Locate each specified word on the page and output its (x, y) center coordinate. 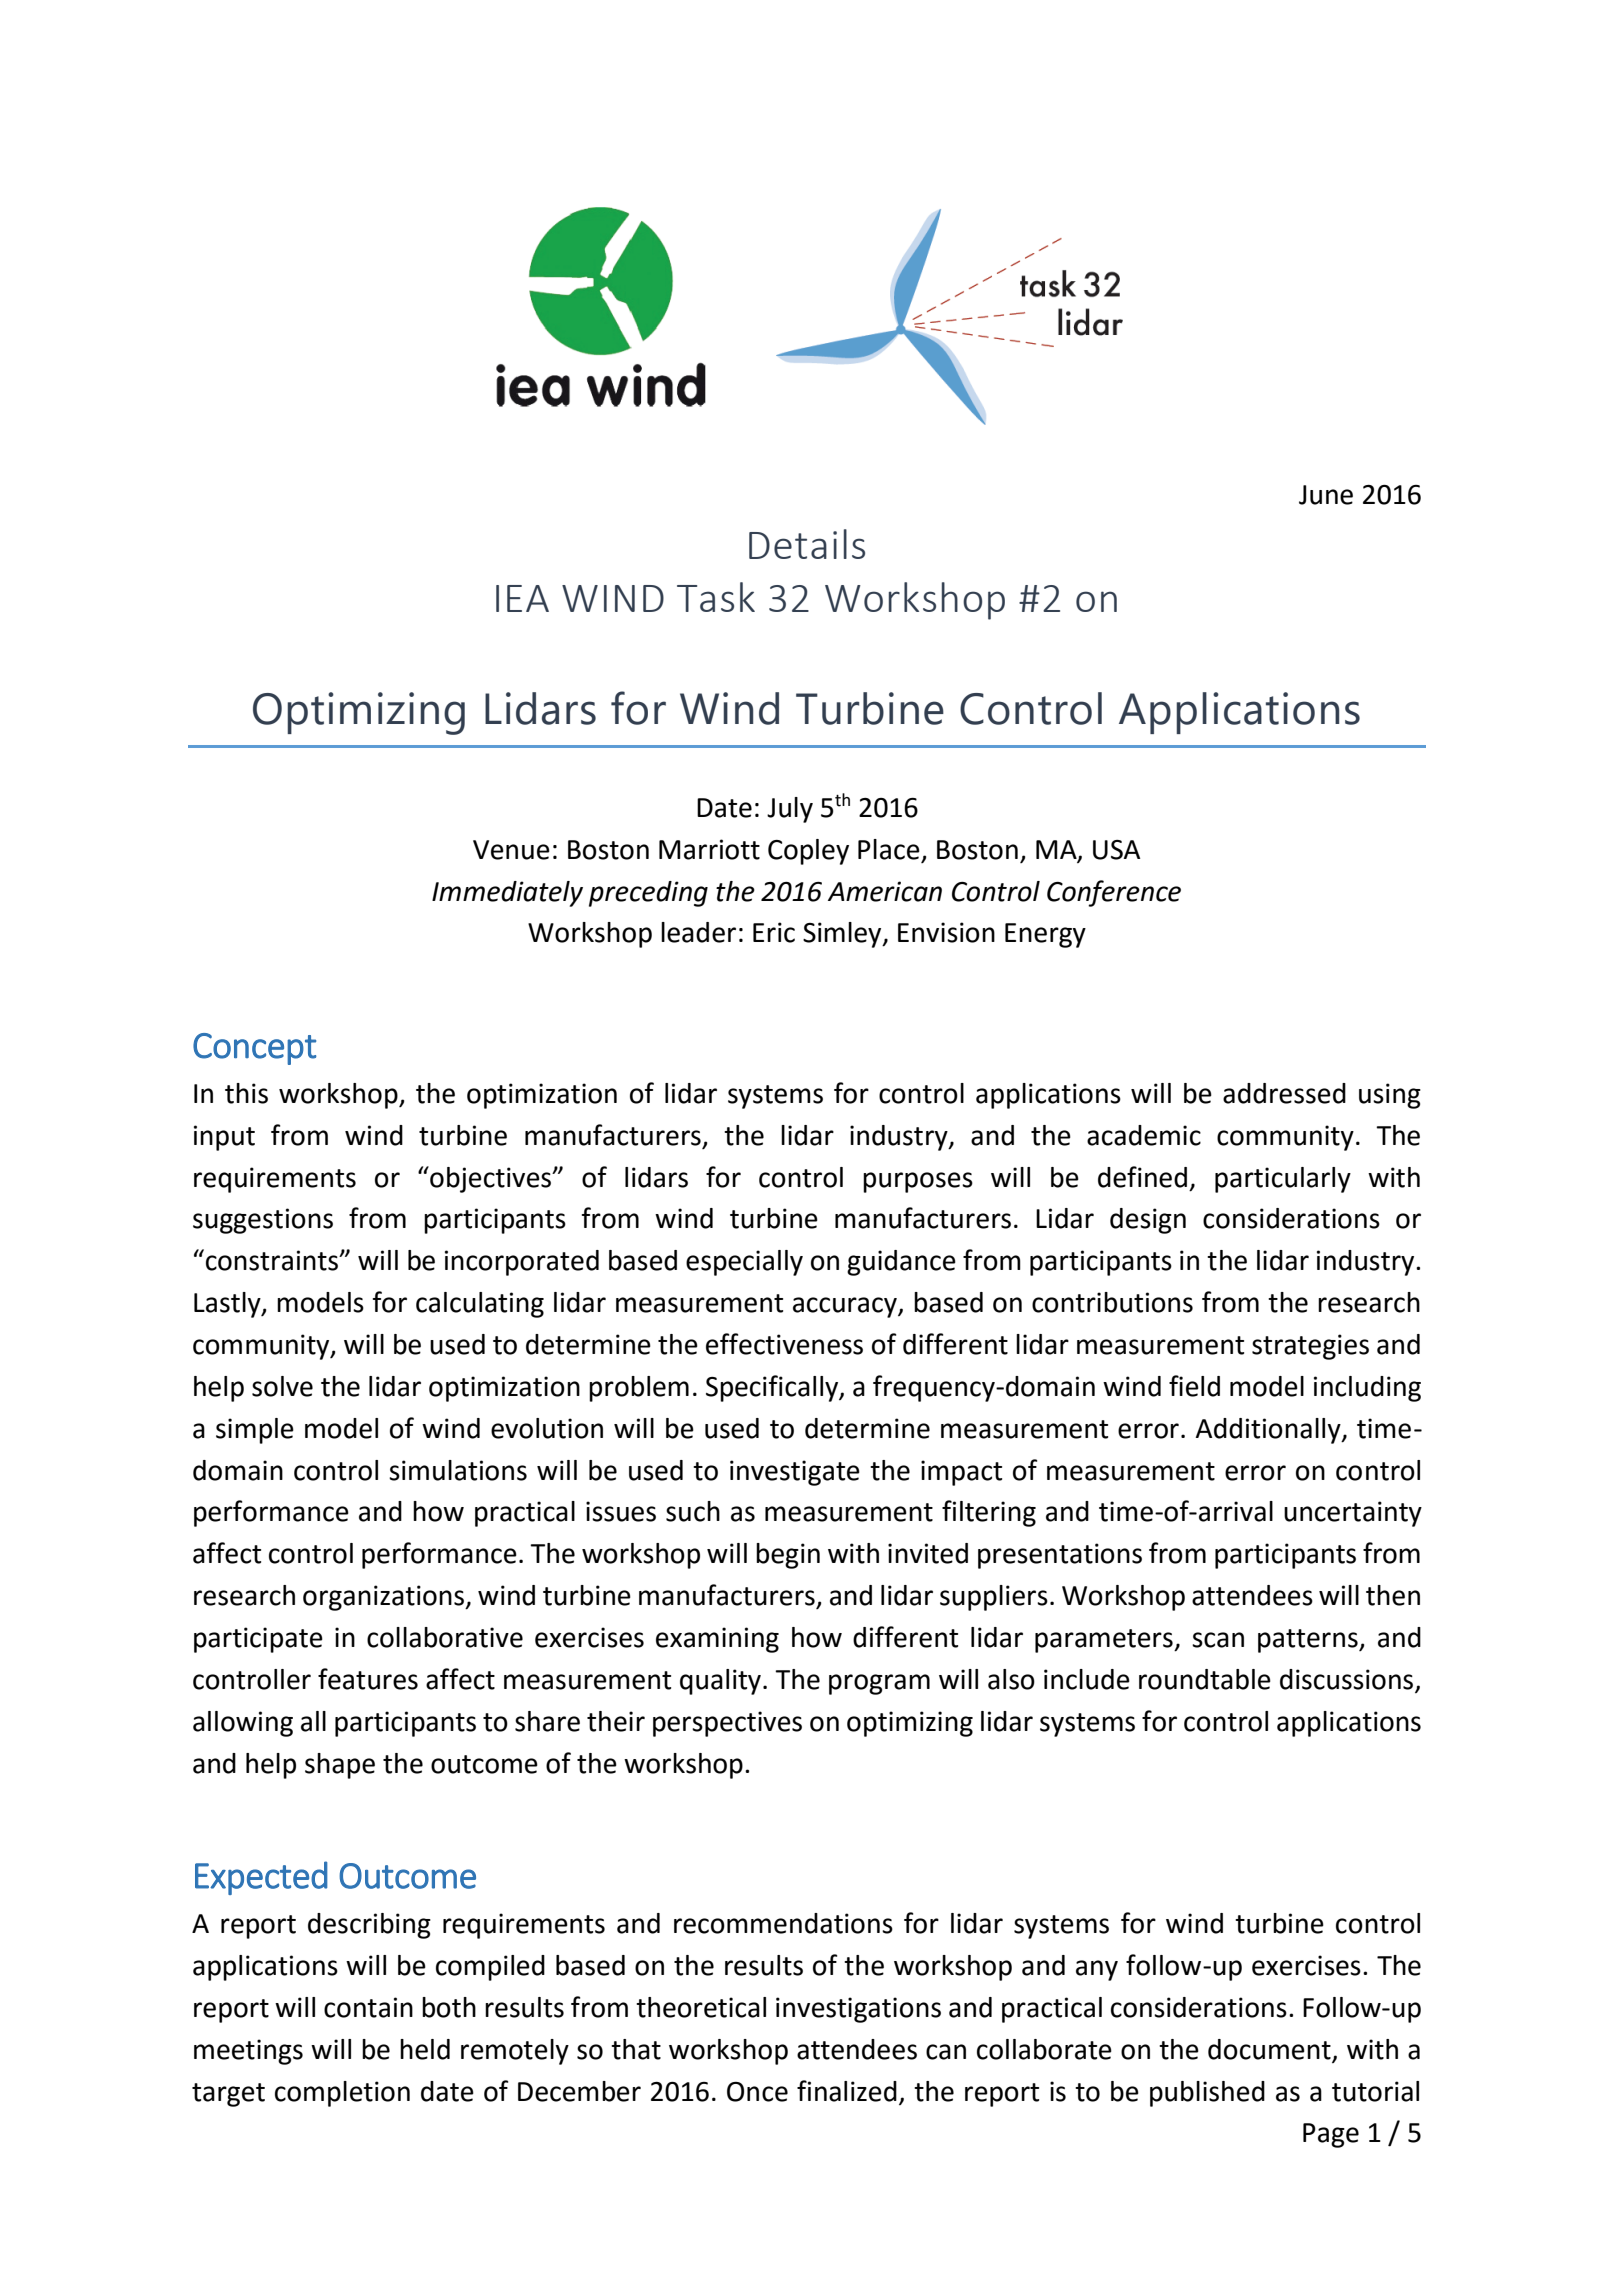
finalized (847, 2091)
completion (342, 2094)
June (1326, 495)
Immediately (507, 894)
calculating (480, 1305)
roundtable (1205, 1679)
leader (698, 932)
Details (807, 544)
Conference (1114, 893)
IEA (522, 598)
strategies (1310, 1347)
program (879, 1684)
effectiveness (784, 1344)
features (368, 1679)
